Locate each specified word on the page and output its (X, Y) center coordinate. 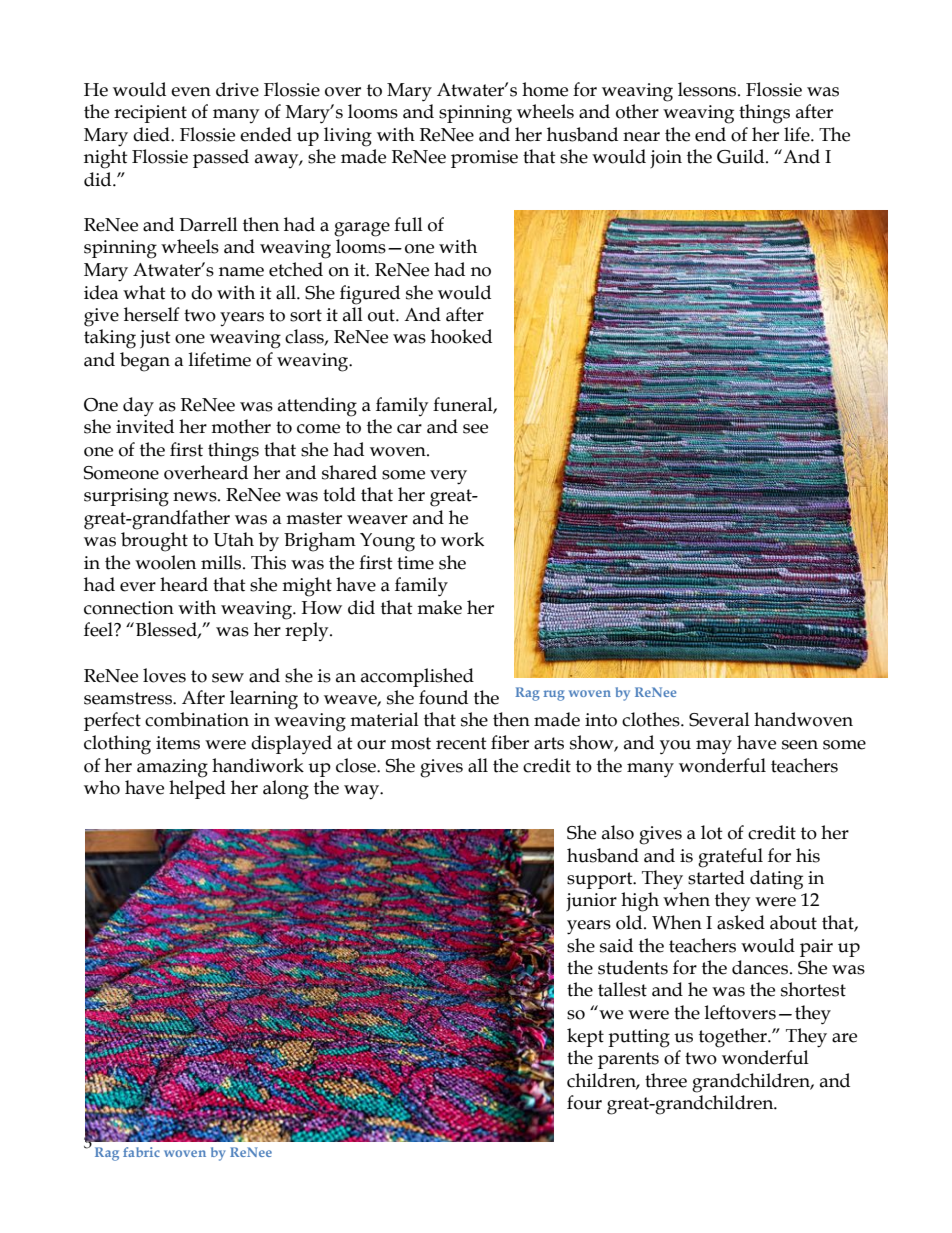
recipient (150, 114)
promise (484, 159)
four (584, 1102)
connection (129, 608)
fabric (141, 1152)
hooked (461, 336)
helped (197, 789)
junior (591, 902)
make (439, 607)
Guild (742, 156)
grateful (730, 858)
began (145, 362)
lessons (708, 89)
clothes (652, 719)
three (666, 1080)
